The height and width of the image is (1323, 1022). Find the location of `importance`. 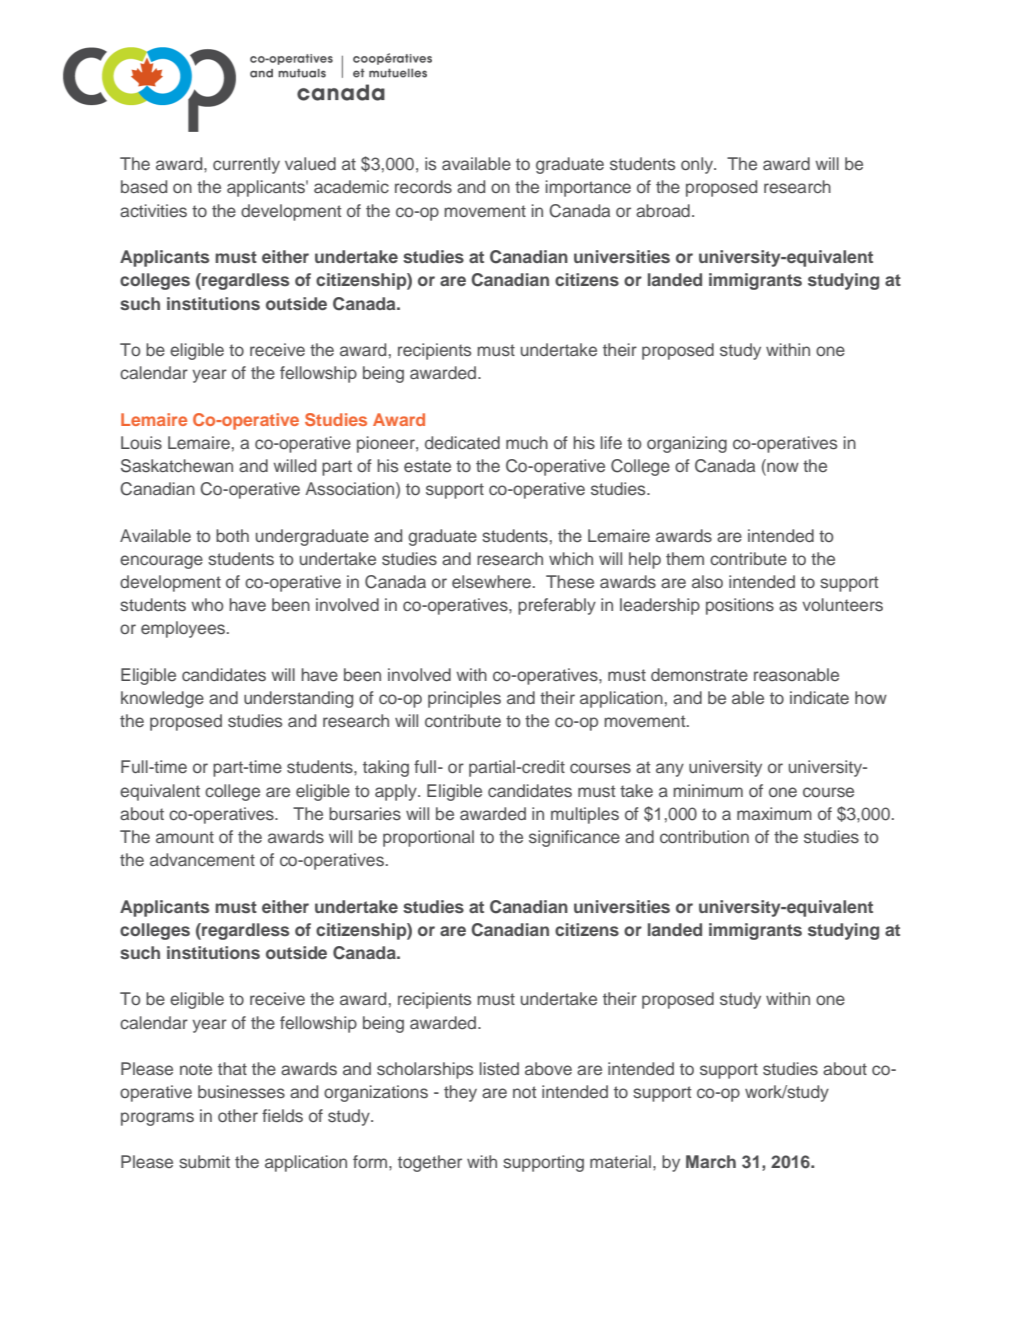

importance is located at coordinates (588, 188).
